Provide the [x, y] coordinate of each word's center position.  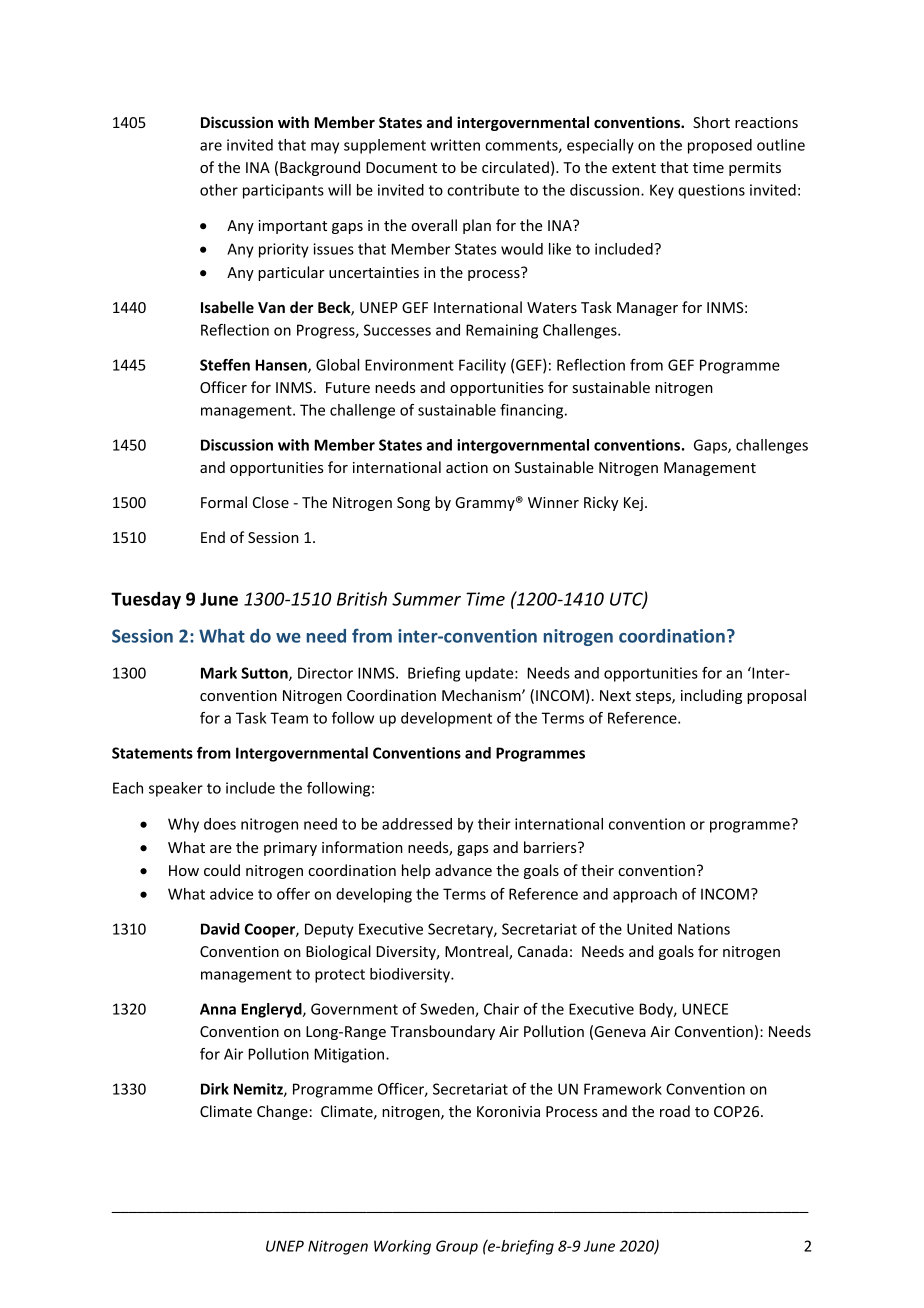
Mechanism [482, 695]
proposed [720, 146]
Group [457, 1247]
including [711, 696]
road [675, 1111]
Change [282, 1112]
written [455, 145]
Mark [219, 673]
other [219, 190]
